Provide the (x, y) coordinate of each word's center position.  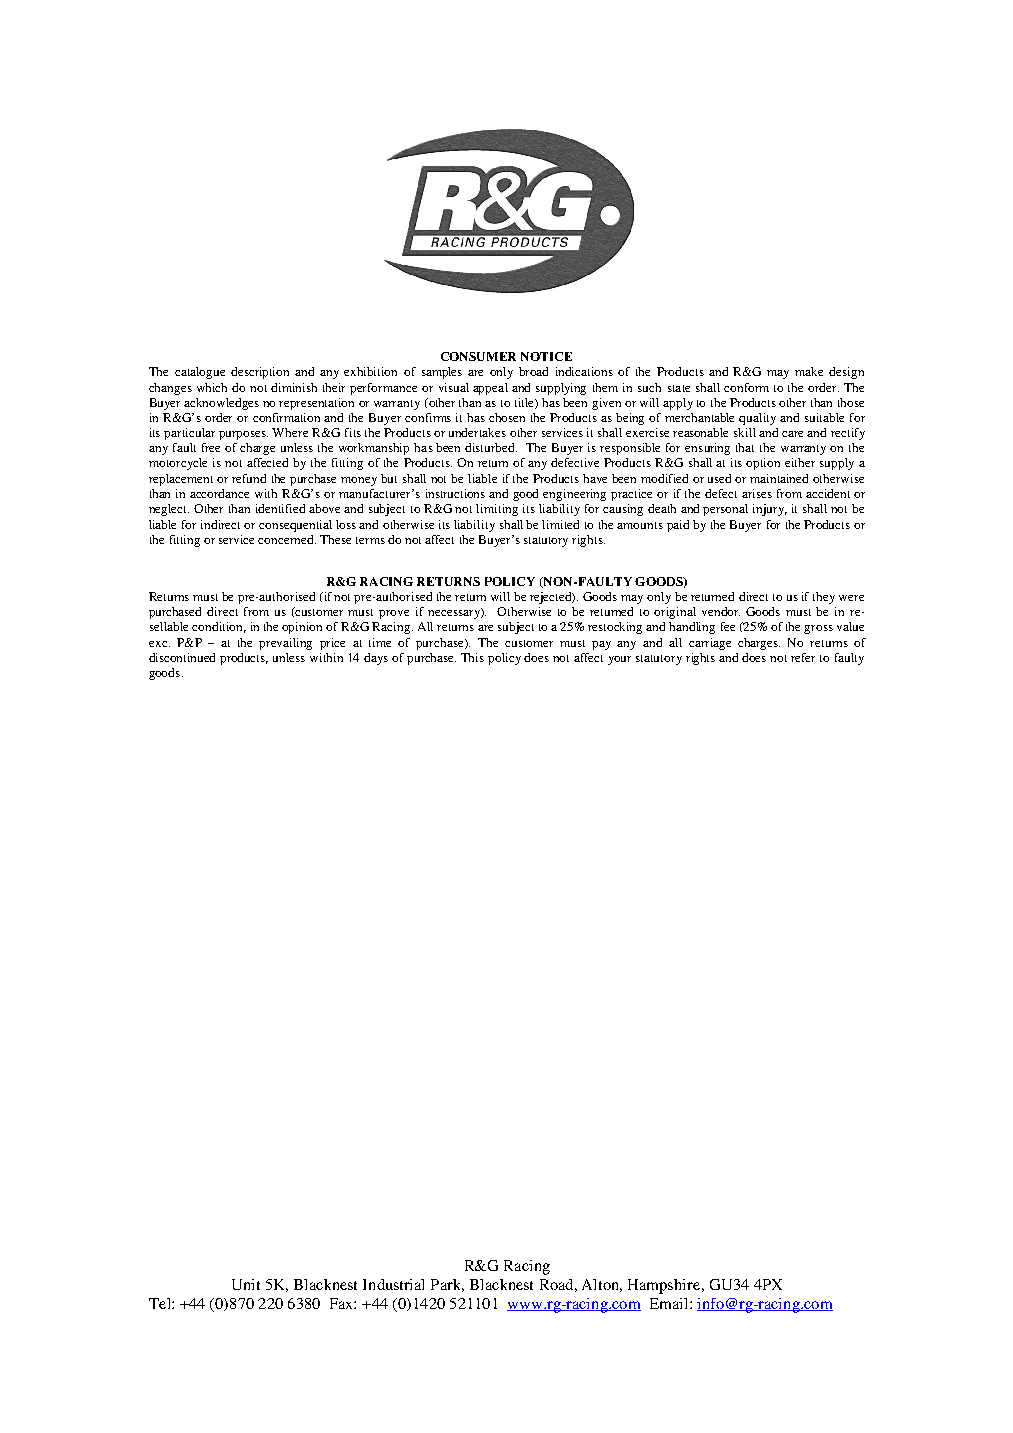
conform (746, 387)
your (619, 660)
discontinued (182, 657)
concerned (287, 539)
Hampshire (665, 1286)
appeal (490, 389)
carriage (710, 644)
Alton (602, 1285)
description (260, 373)
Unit (246, 1284)
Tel (161, 1303)
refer (803, 657)
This (472, 657)
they (824, 598)
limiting (497, 510)
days (376, 659)
